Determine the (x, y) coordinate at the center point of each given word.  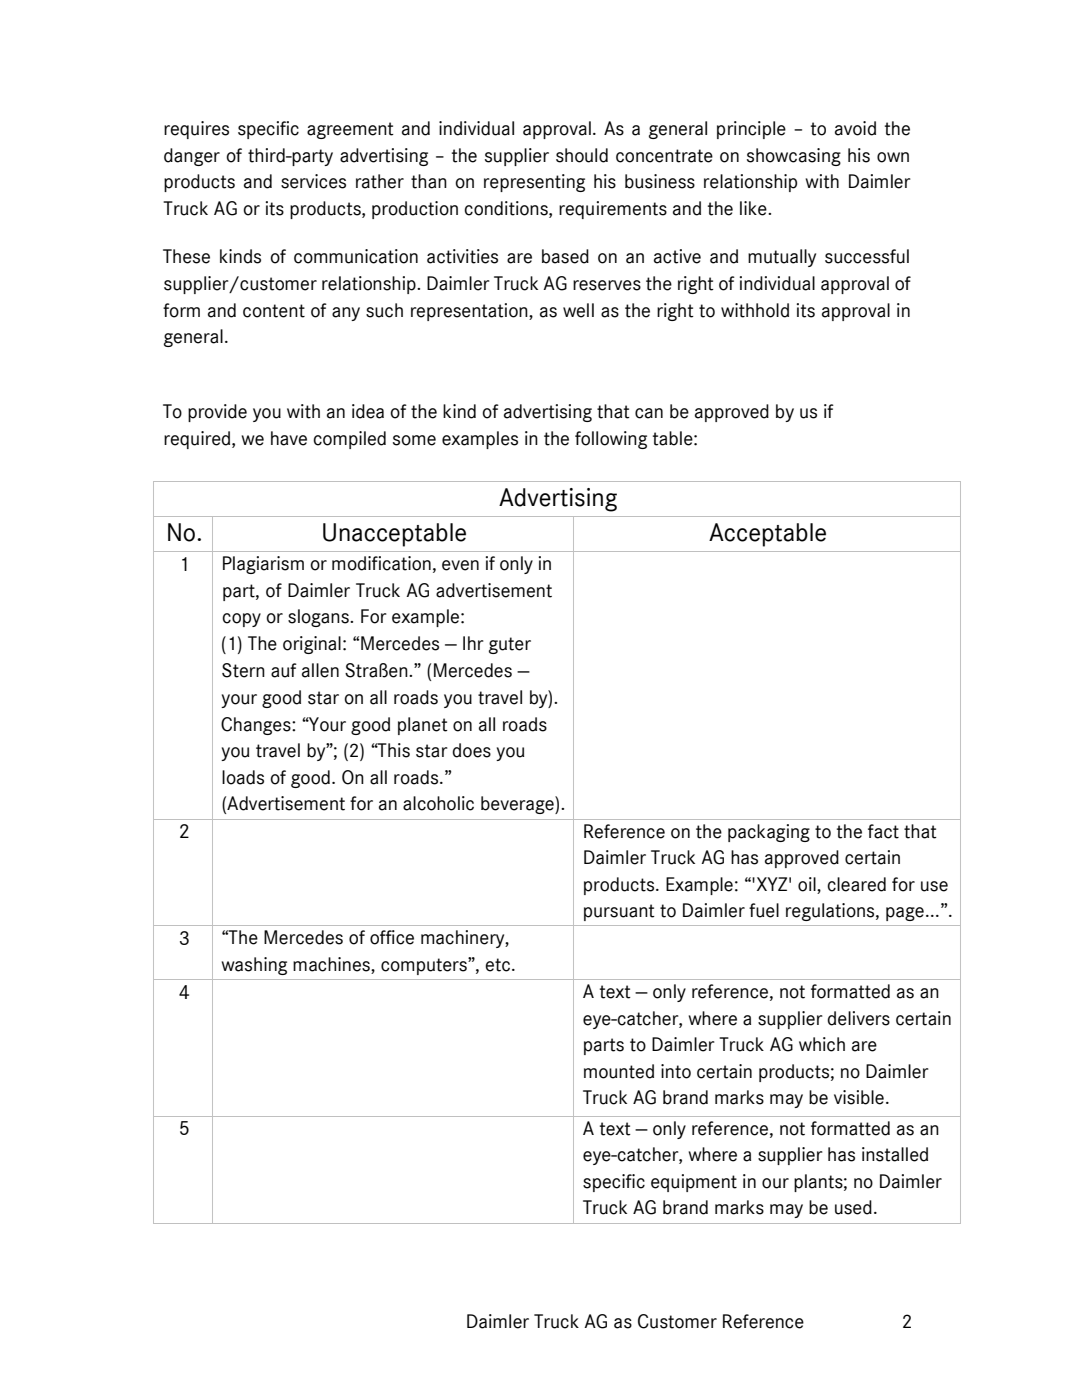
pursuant (619, 912)
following (611, 440)
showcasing (794, 157)
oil (808, 884)
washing (254, 966)
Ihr (473, 643)
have (289, 438)
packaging (769, 833)
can (649, 413)
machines (332, 965)
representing (534, 183)
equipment (694, 1183)
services (313, 181)
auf (284, 670)
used (853, 1207)
